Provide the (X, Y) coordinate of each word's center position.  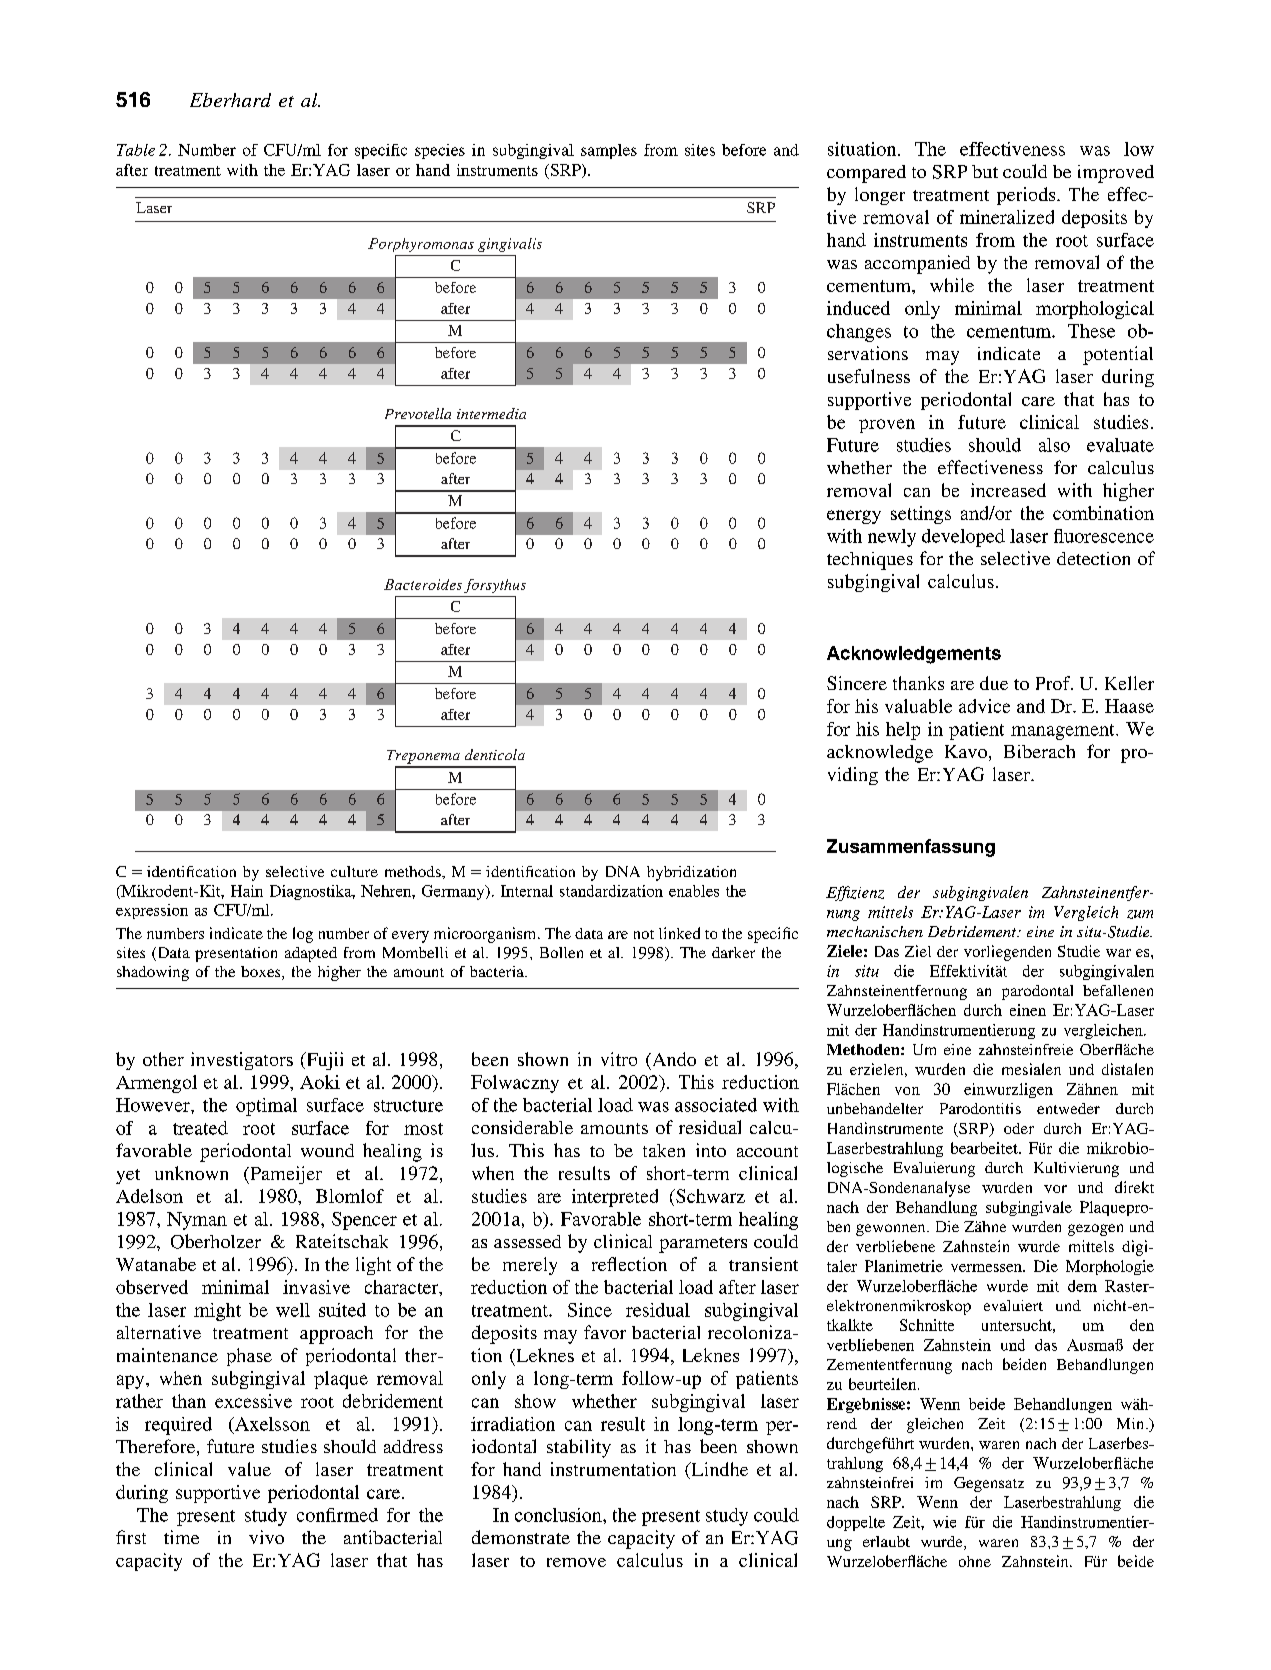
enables (694, 891)
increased (1008, 490)
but (985, 171)
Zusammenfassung (911, 848)
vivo (266, 1537)
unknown (191, 1173)
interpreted (615, 1198)
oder (1019, 1128)
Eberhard (230, 100)
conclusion (559, 1515)
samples (609, 151)
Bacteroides (423, 584)
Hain (247, 891)
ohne (975, 1561)
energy (854, 517)
